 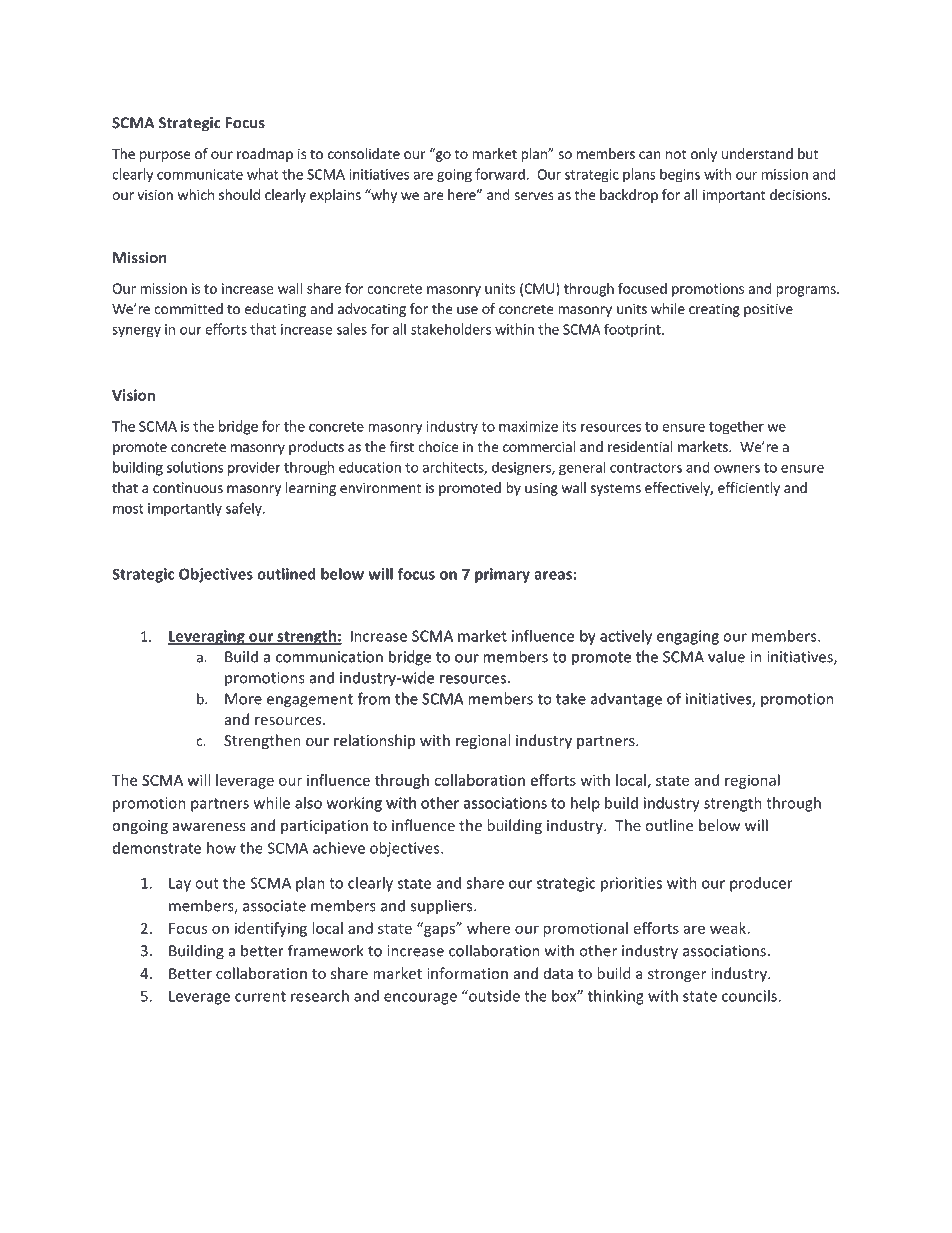 I want to click on information, so click(x=467, y=973).
